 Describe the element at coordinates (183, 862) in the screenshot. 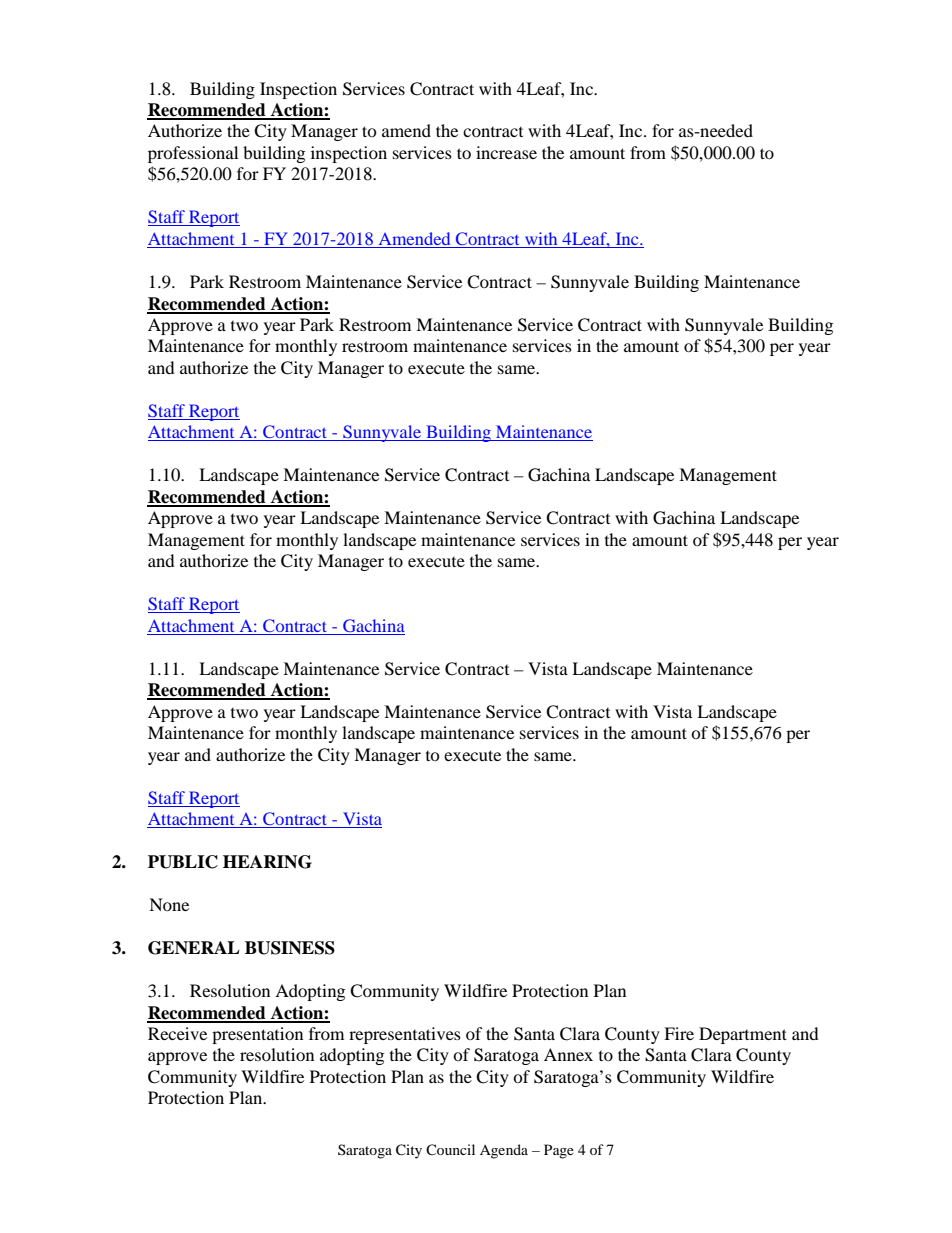

I see `PUBLIC` at that location.
